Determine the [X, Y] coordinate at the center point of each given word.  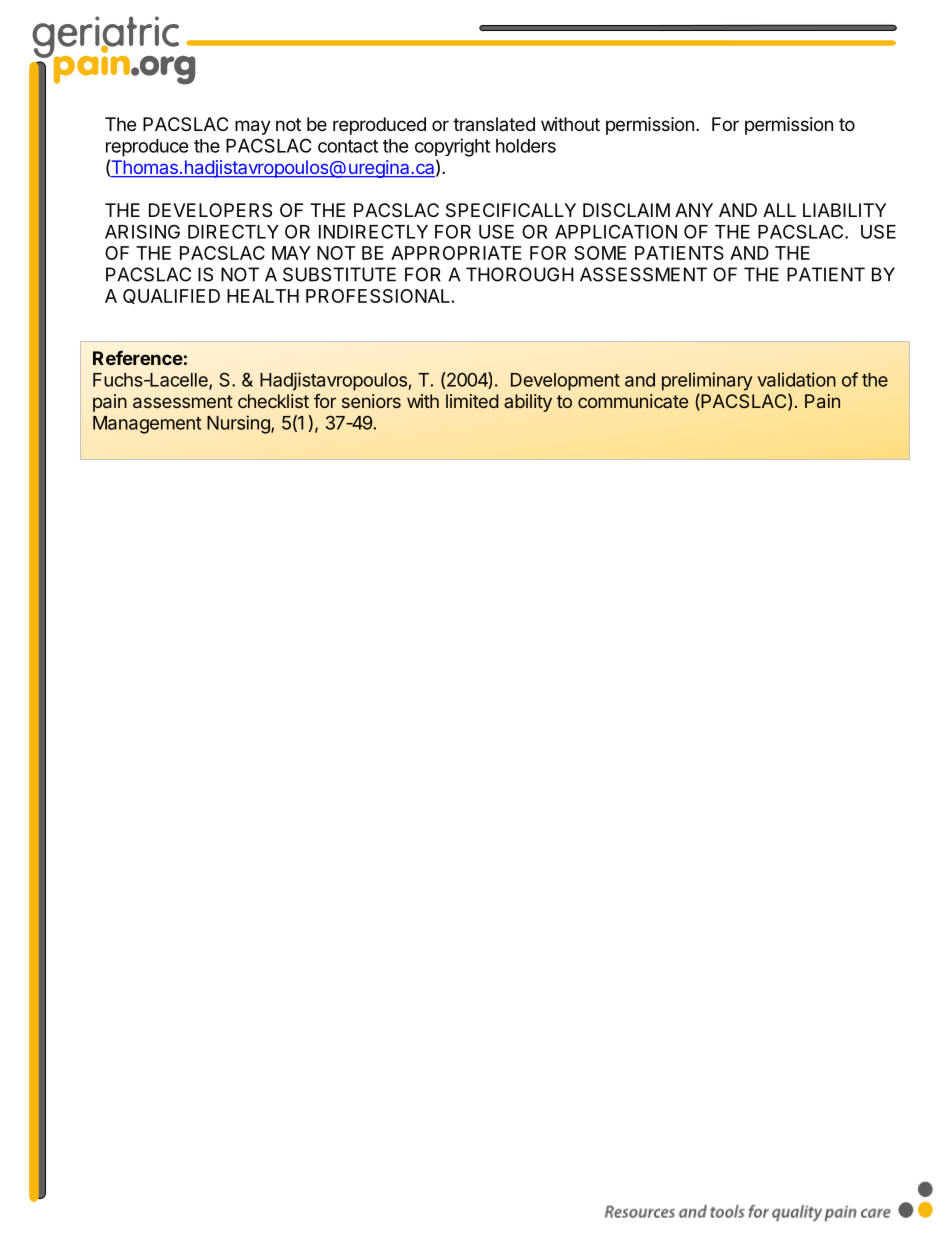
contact [348, 146]
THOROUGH [520, 274]
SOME [600, 253]
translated [494, 124]
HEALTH [263, 296]
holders [526, 146]
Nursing [239, 424]
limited [472, 401]
